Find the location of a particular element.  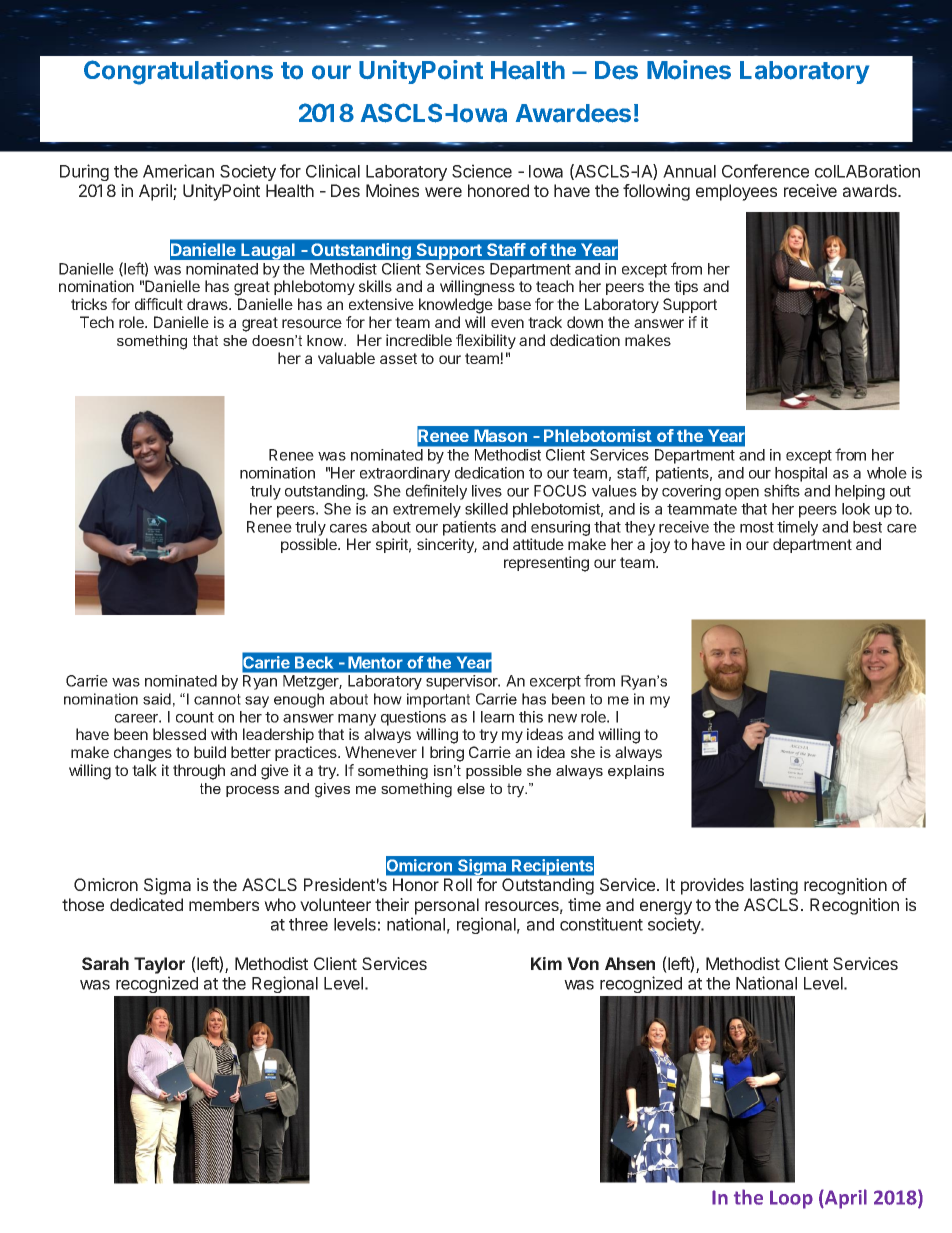

Conference is located at coordinates (765, 171).
